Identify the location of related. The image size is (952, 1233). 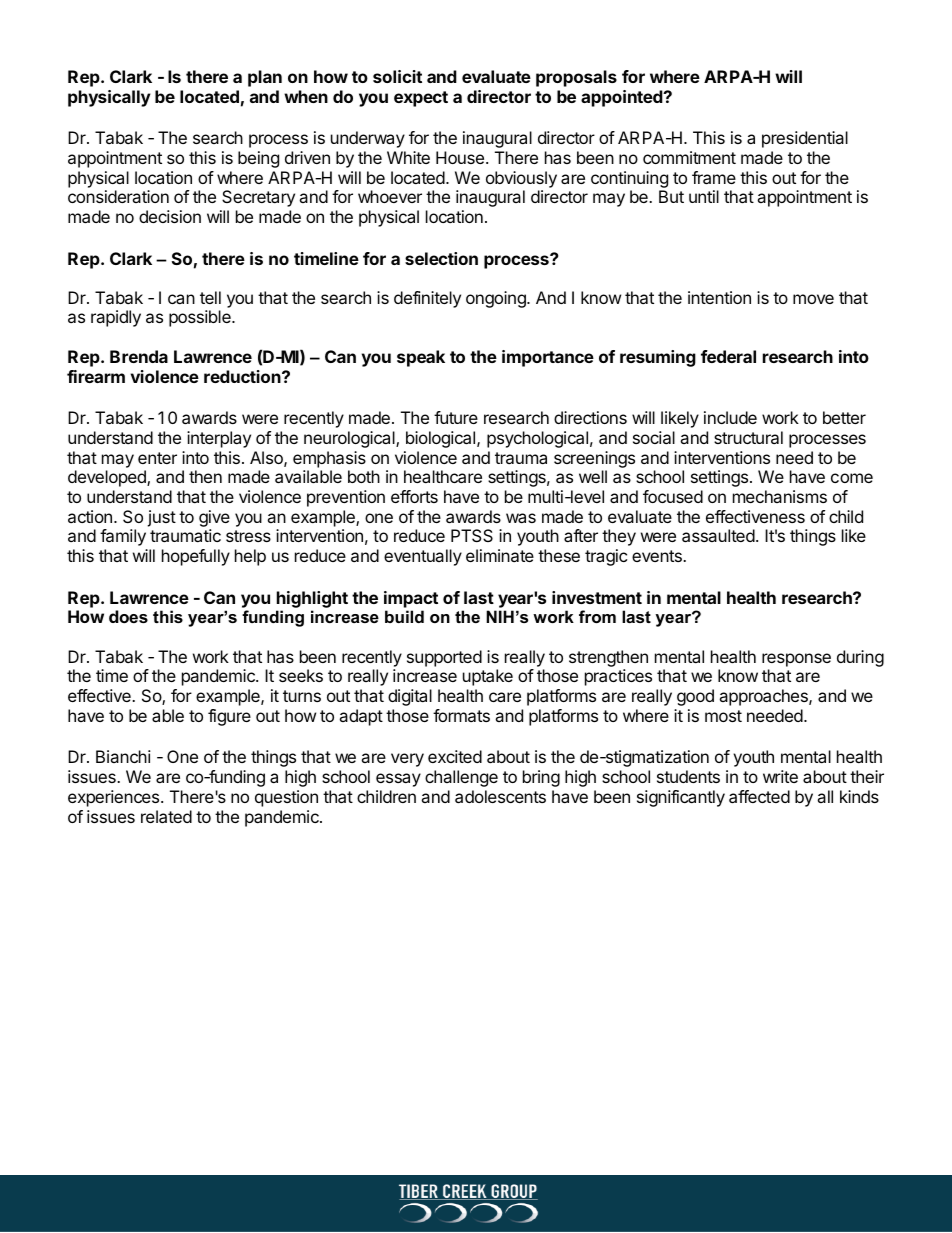
(166, 816).
